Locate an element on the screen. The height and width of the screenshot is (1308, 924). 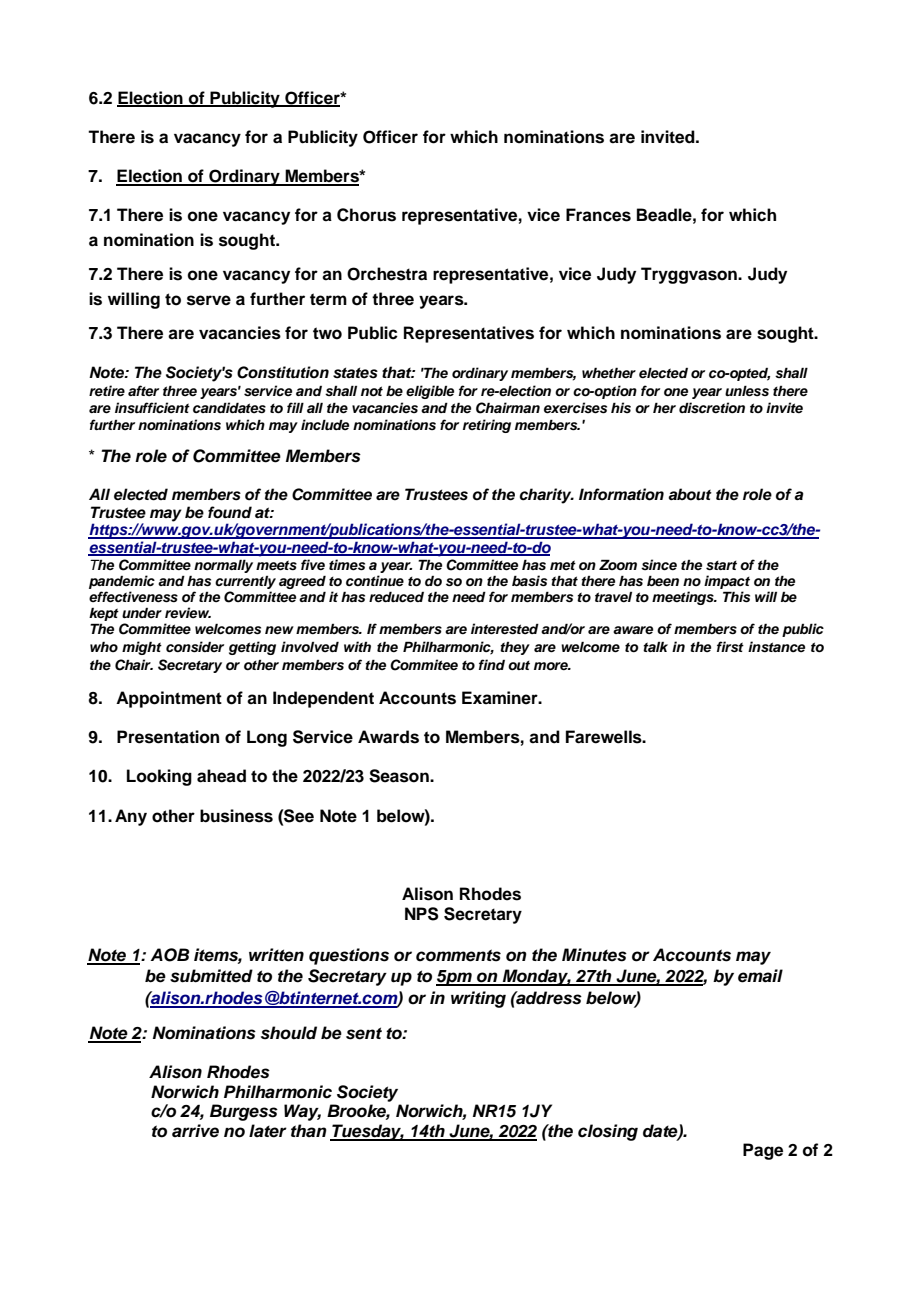
Frances is located at coordinates (598, 215).
